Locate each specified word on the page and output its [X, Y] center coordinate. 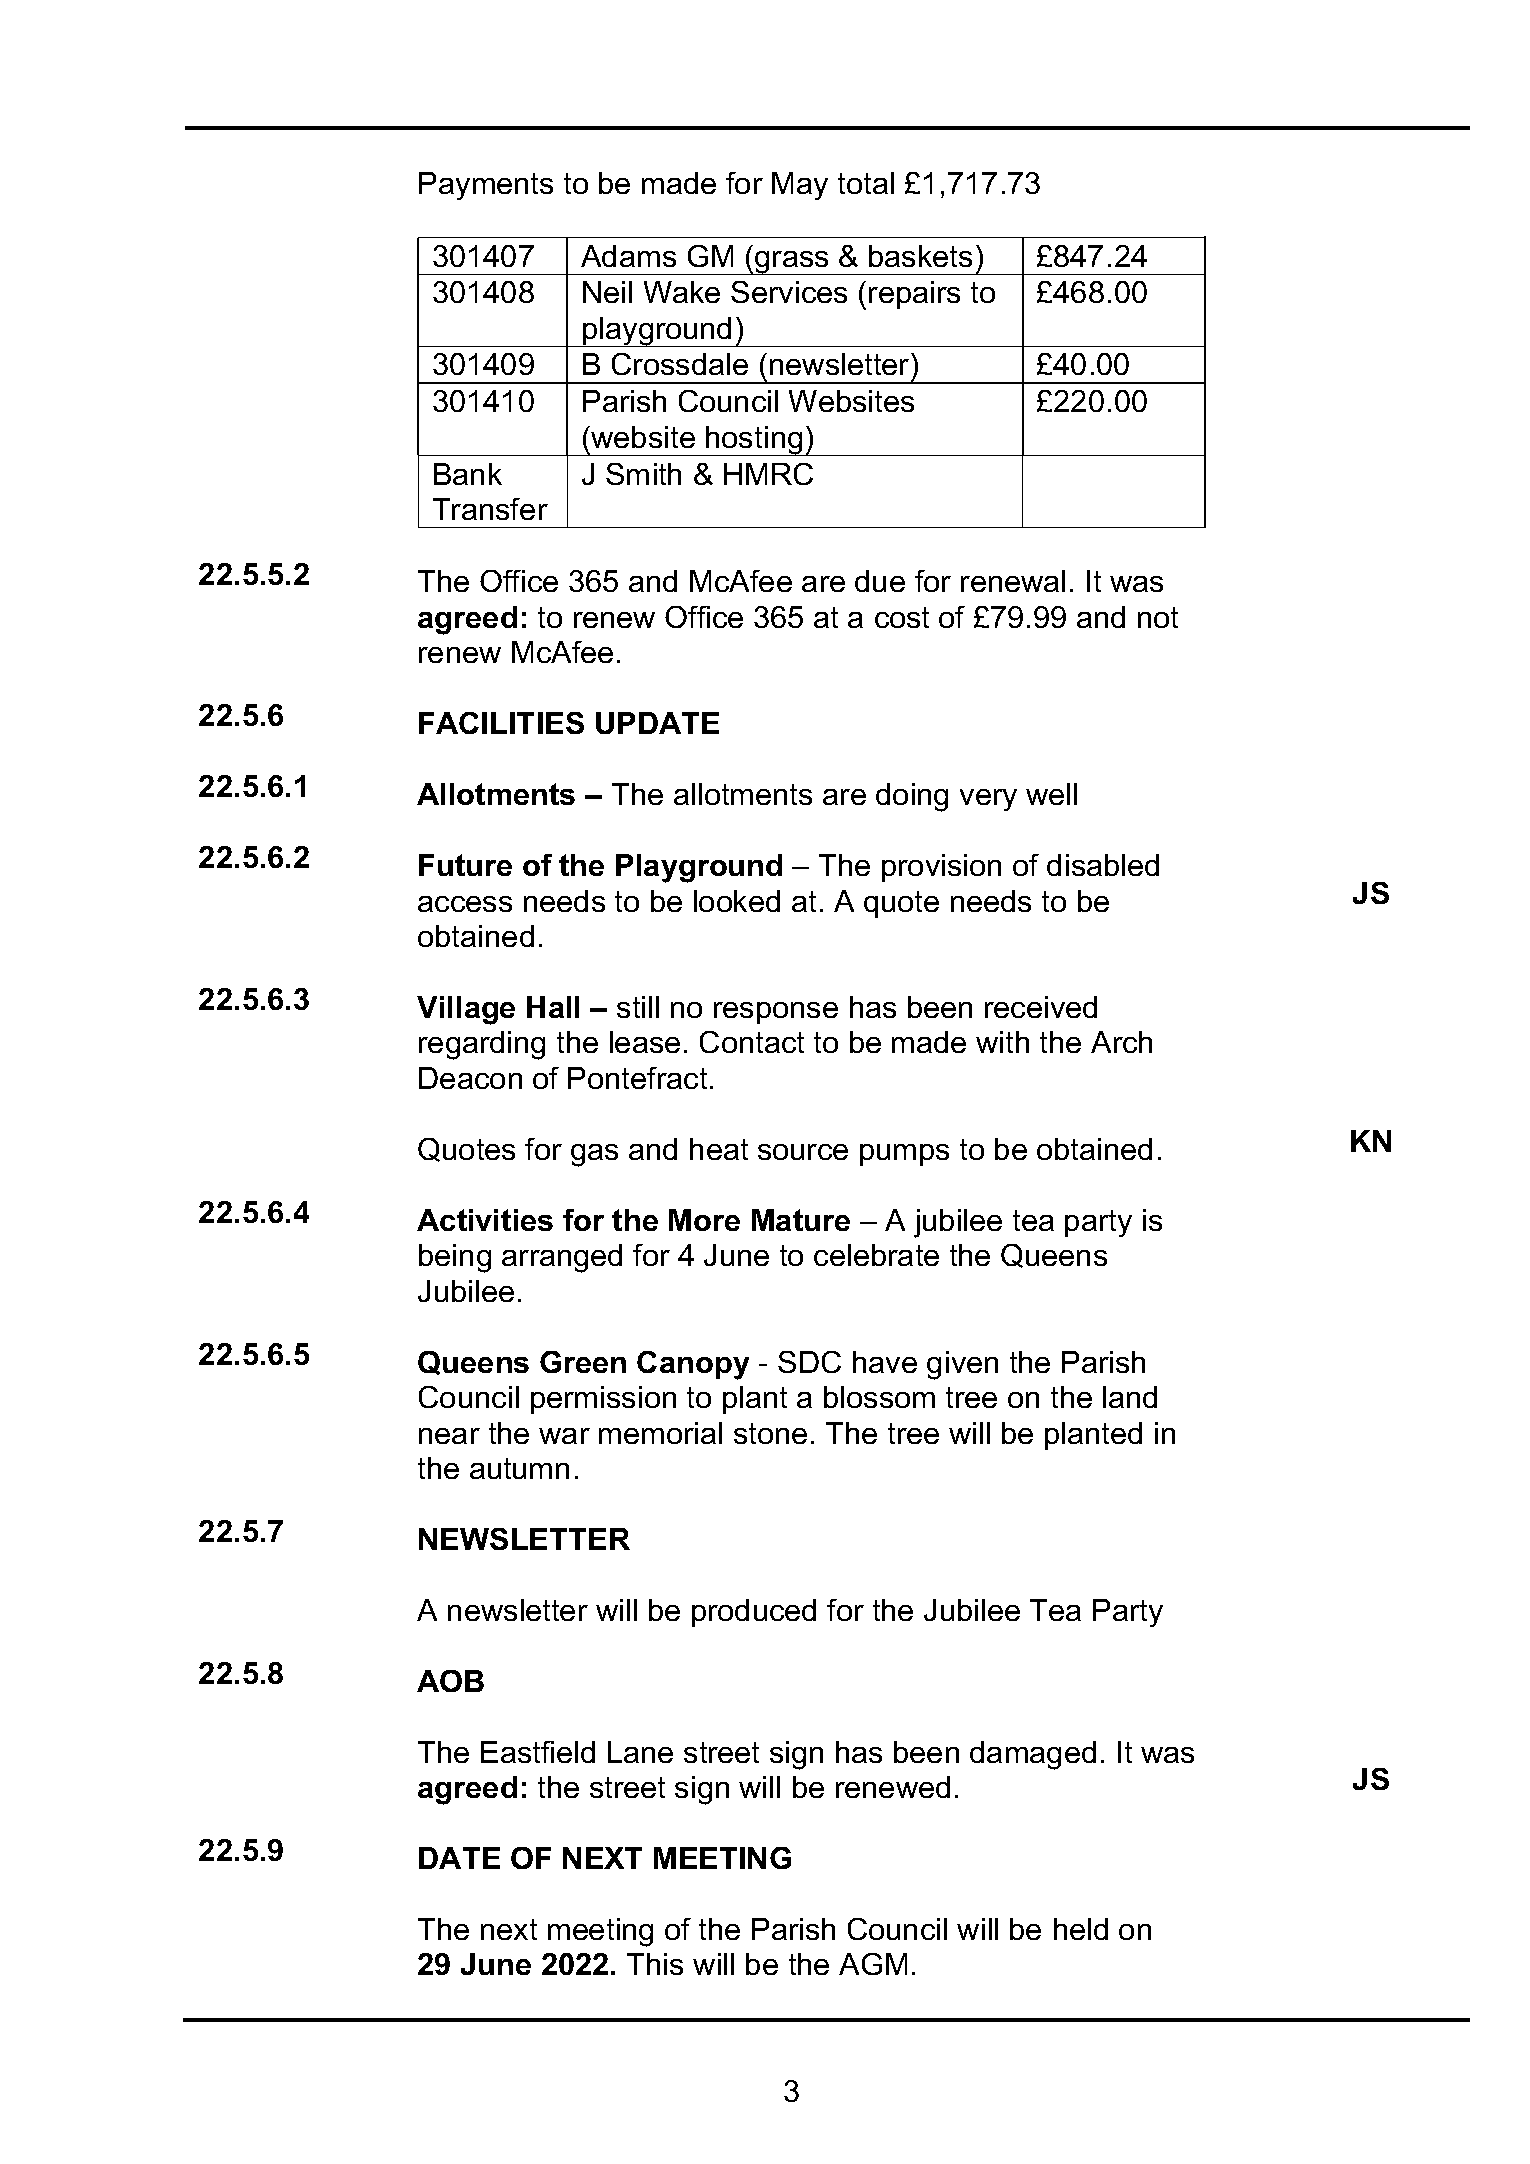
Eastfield [538, 1752]
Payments [486, 186]
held [1081, 1929]
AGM [873, 1964]
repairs [914, 295]
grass [792, 263]
